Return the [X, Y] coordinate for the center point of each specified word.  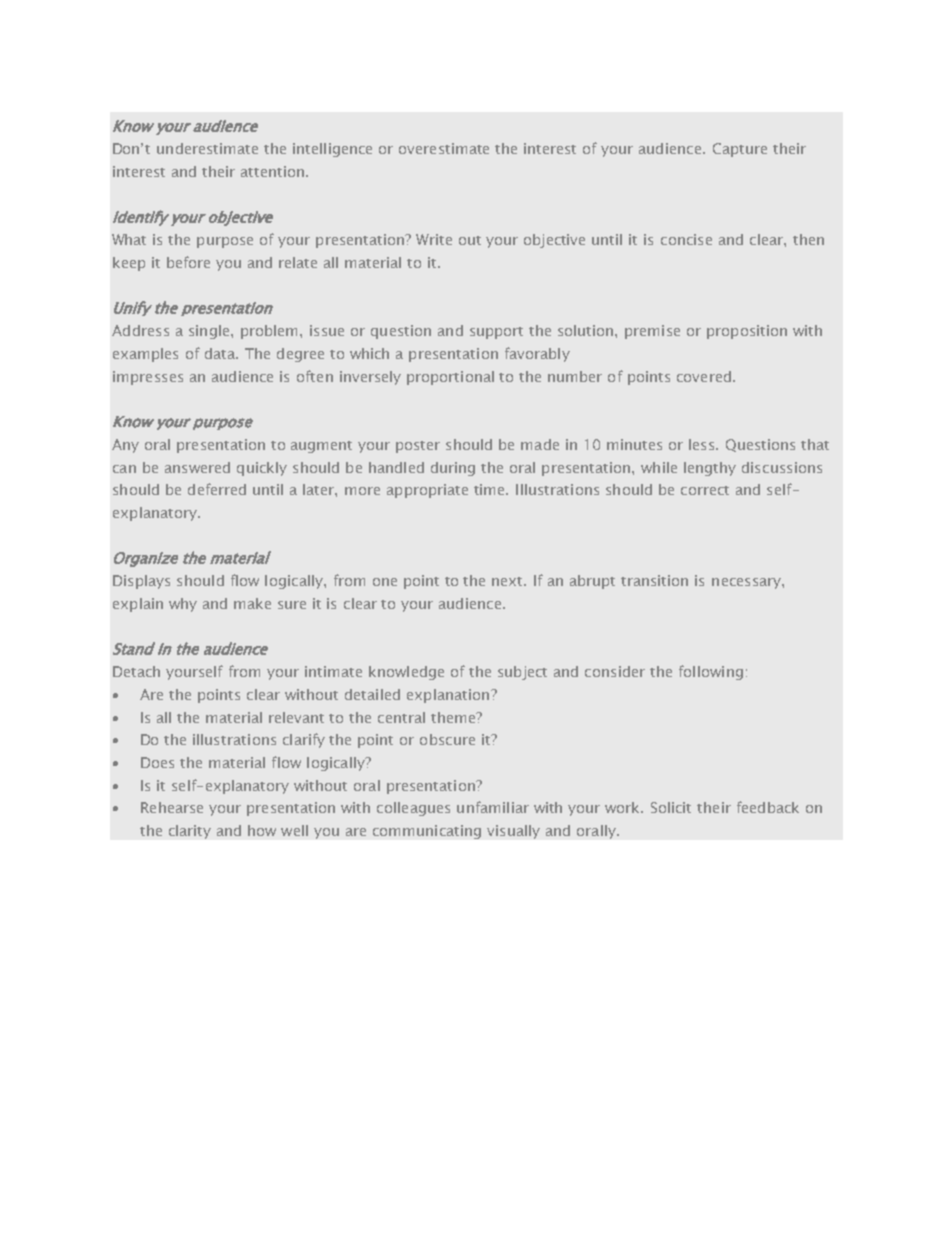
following [711, 672]
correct [705, 490]
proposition [747, 332]
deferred [217, 489]
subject [522, 673]
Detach [136, 671]
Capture [740, 150]
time [490, 489]
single [210, 332]
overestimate [444, 148]
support [496, 333]
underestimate [207, 148]
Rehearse [172, 807]
